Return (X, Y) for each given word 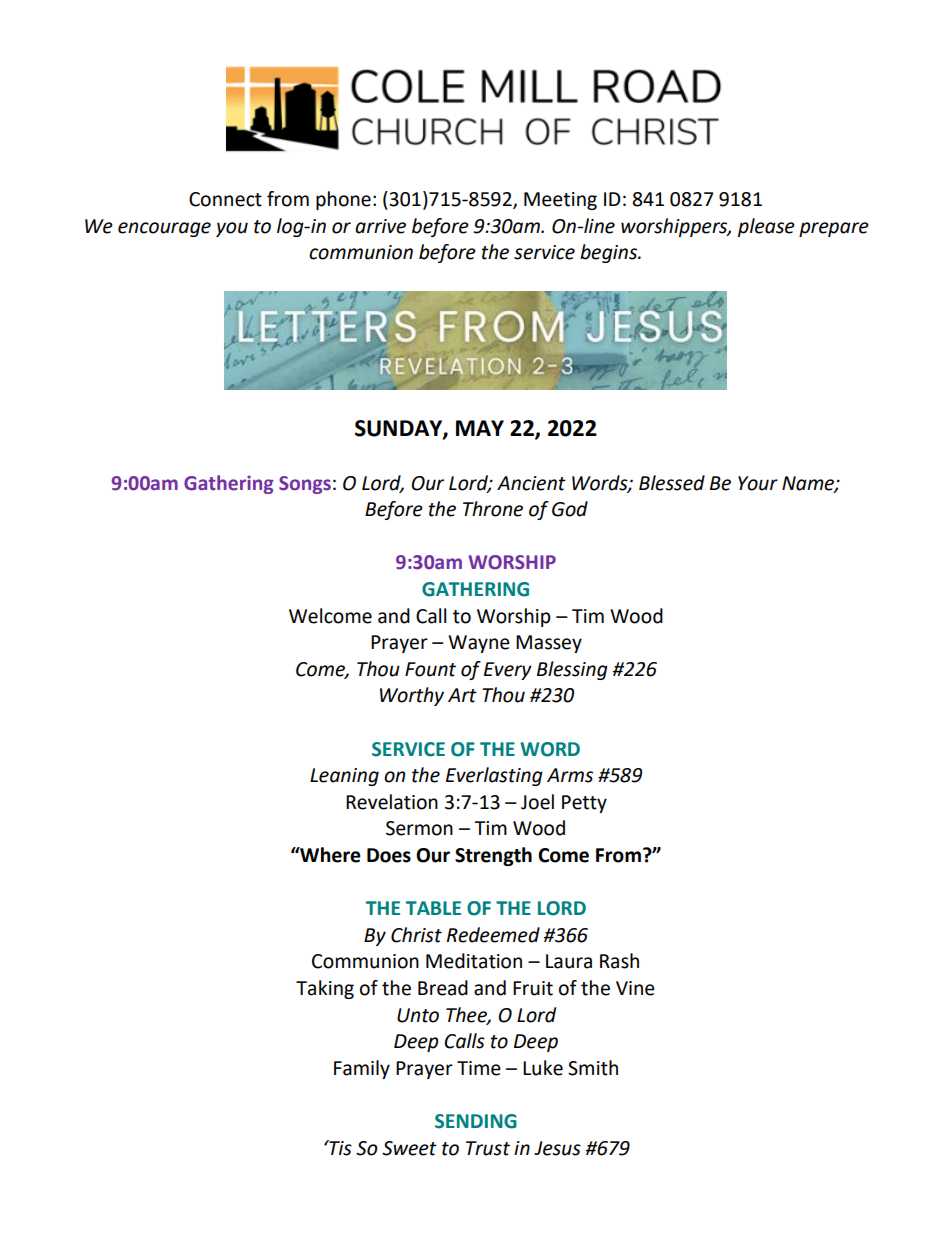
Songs (305, 485)
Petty (584, 804)
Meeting (560, 201)
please (766, 227)
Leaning (344, 777)
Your (758, 483)
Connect (225, 199)
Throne (493, 509)
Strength (493, 856)
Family (362, 1069)
